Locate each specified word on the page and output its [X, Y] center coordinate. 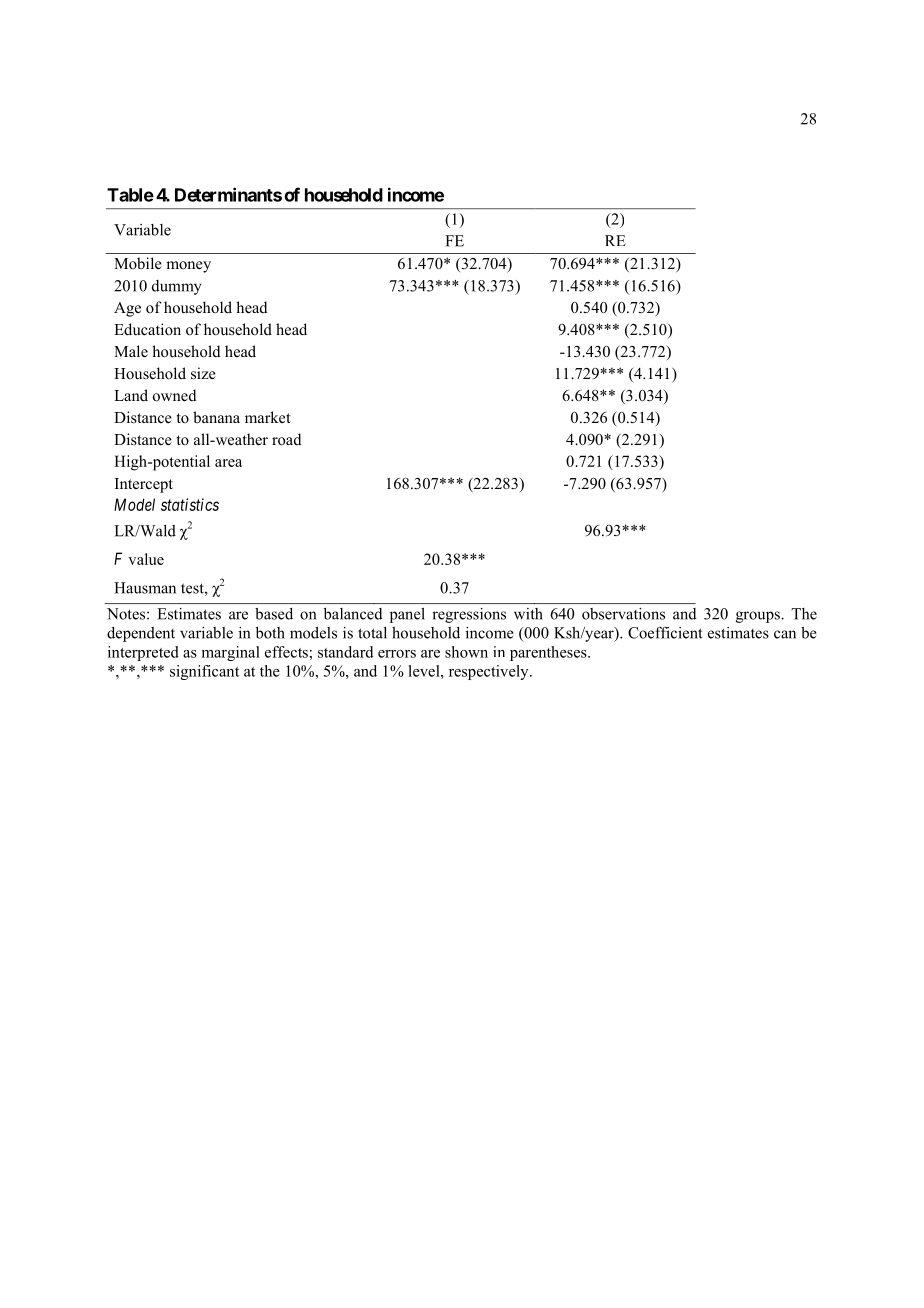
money [188, 267]
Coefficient [665, 632]
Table [130, 195]
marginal [230, 653]
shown [466, 652]
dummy [176, 287]
